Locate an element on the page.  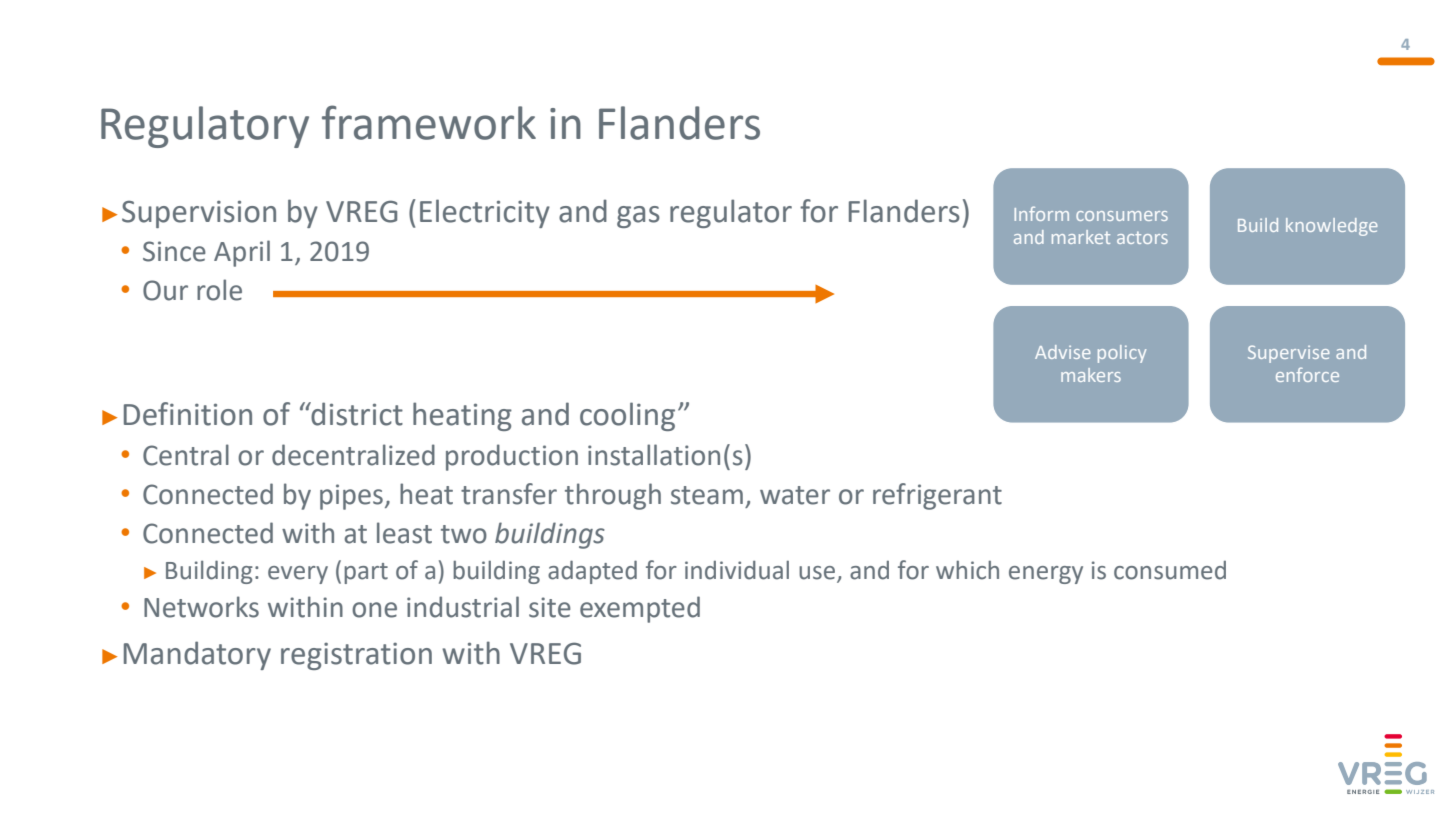
consumers is located at coordinates (1122, 216).
